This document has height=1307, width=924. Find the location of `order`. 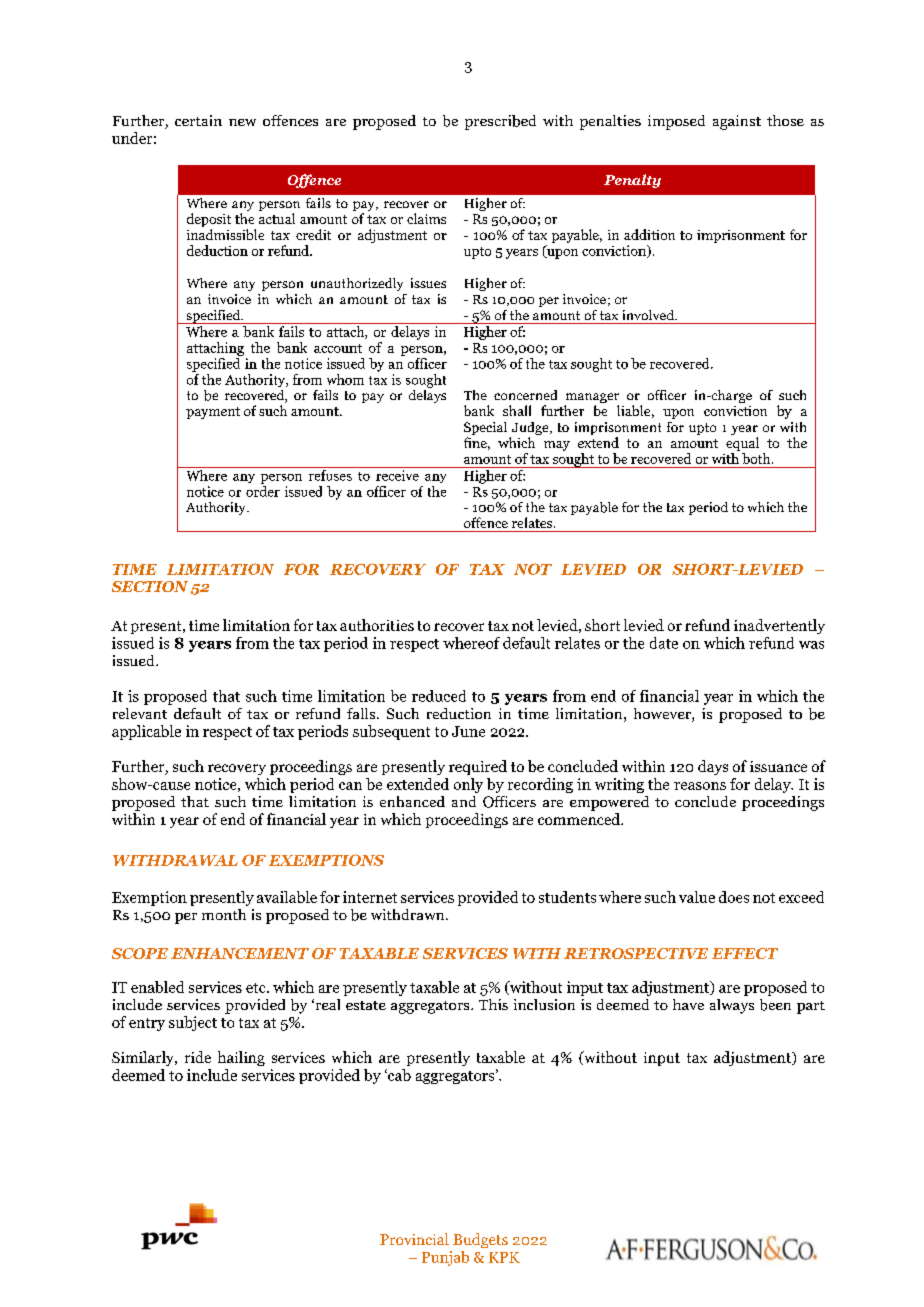

order is located at coordinates (263, 490).
